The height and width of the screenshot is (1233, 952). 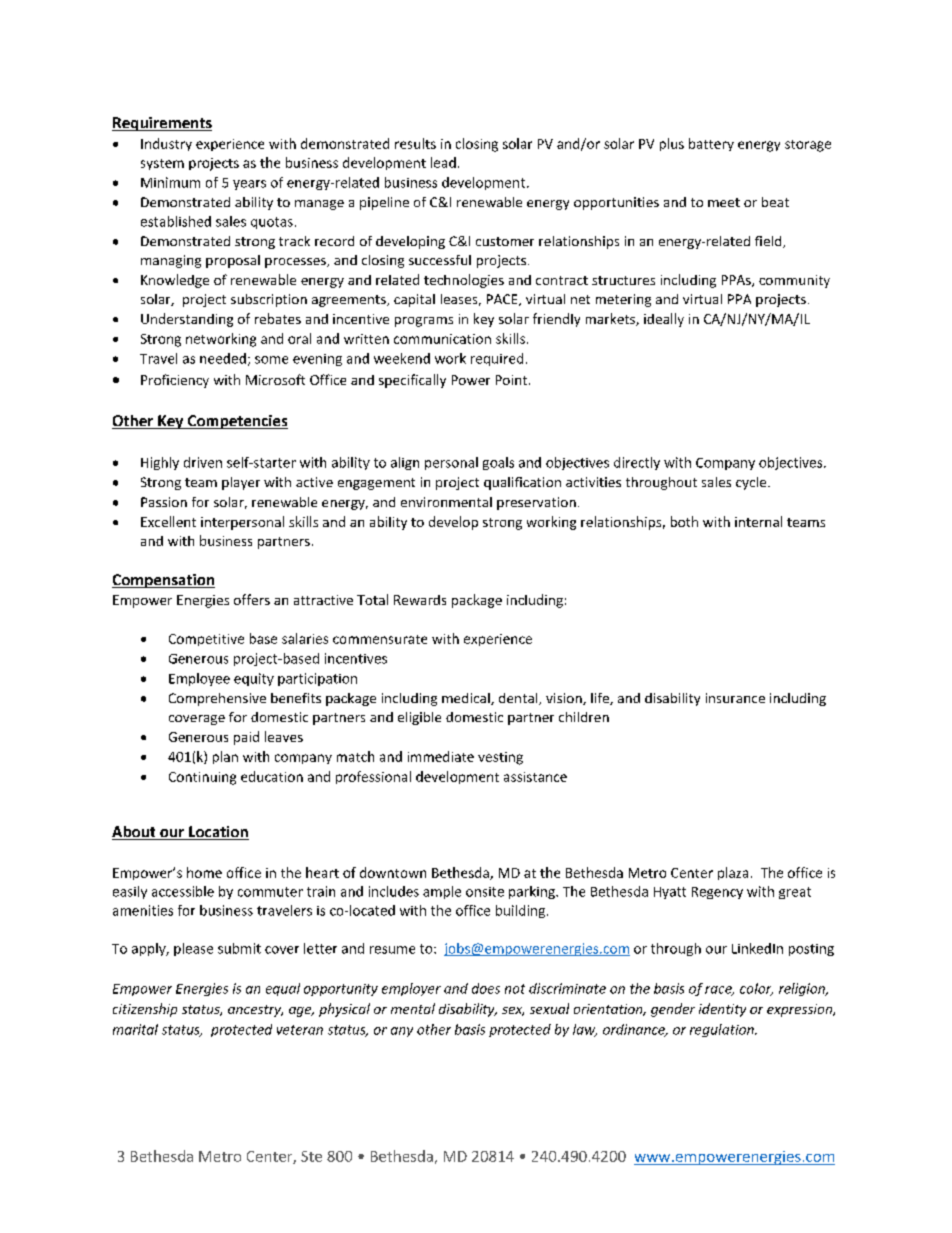 What do you see at coordinates (420, 600) in the screenshot?
I see `Rewards` at bounding box center [420, 600].
